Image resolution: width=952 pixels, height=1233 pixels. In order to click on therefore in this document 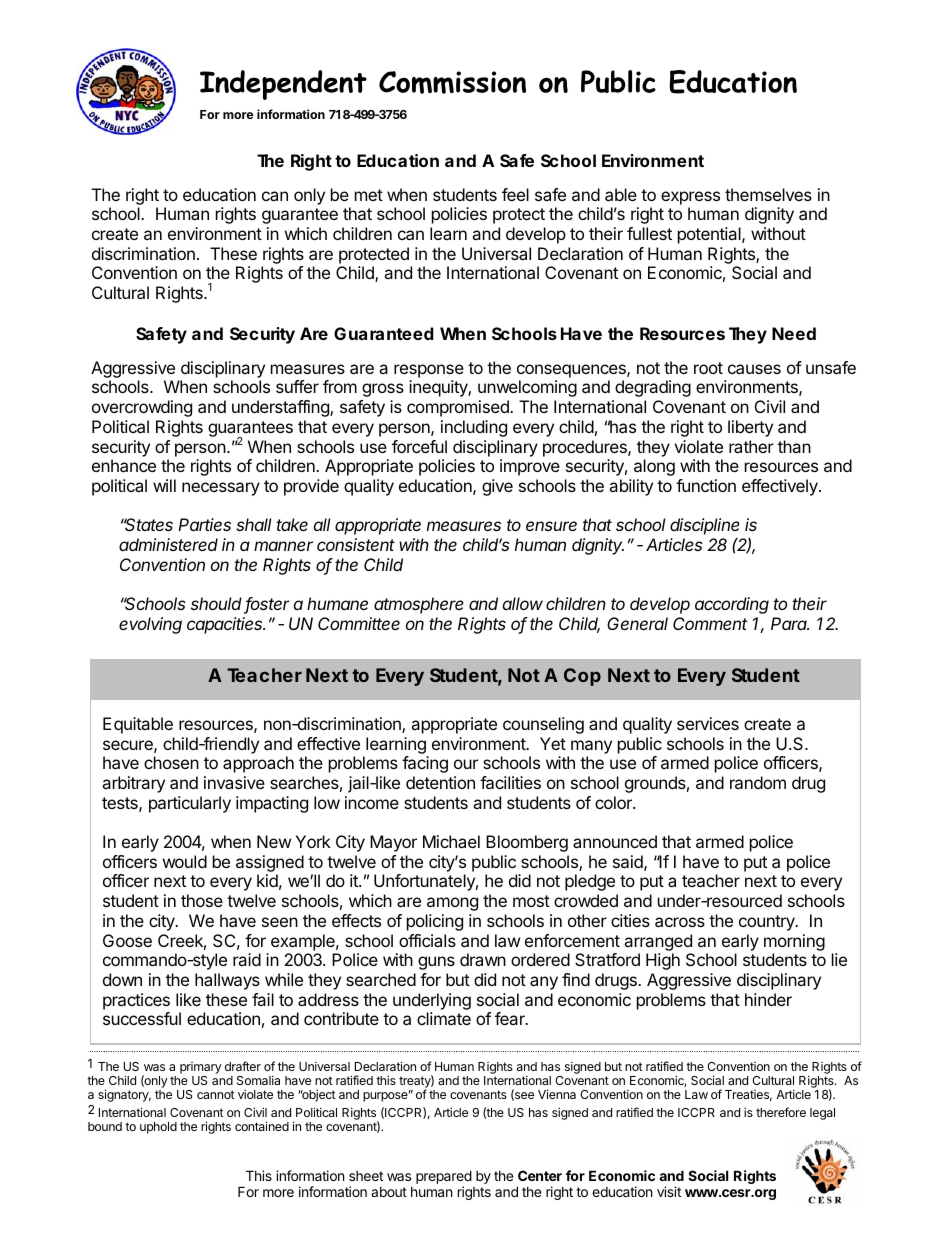, I will do `click(781, 1112)`.
